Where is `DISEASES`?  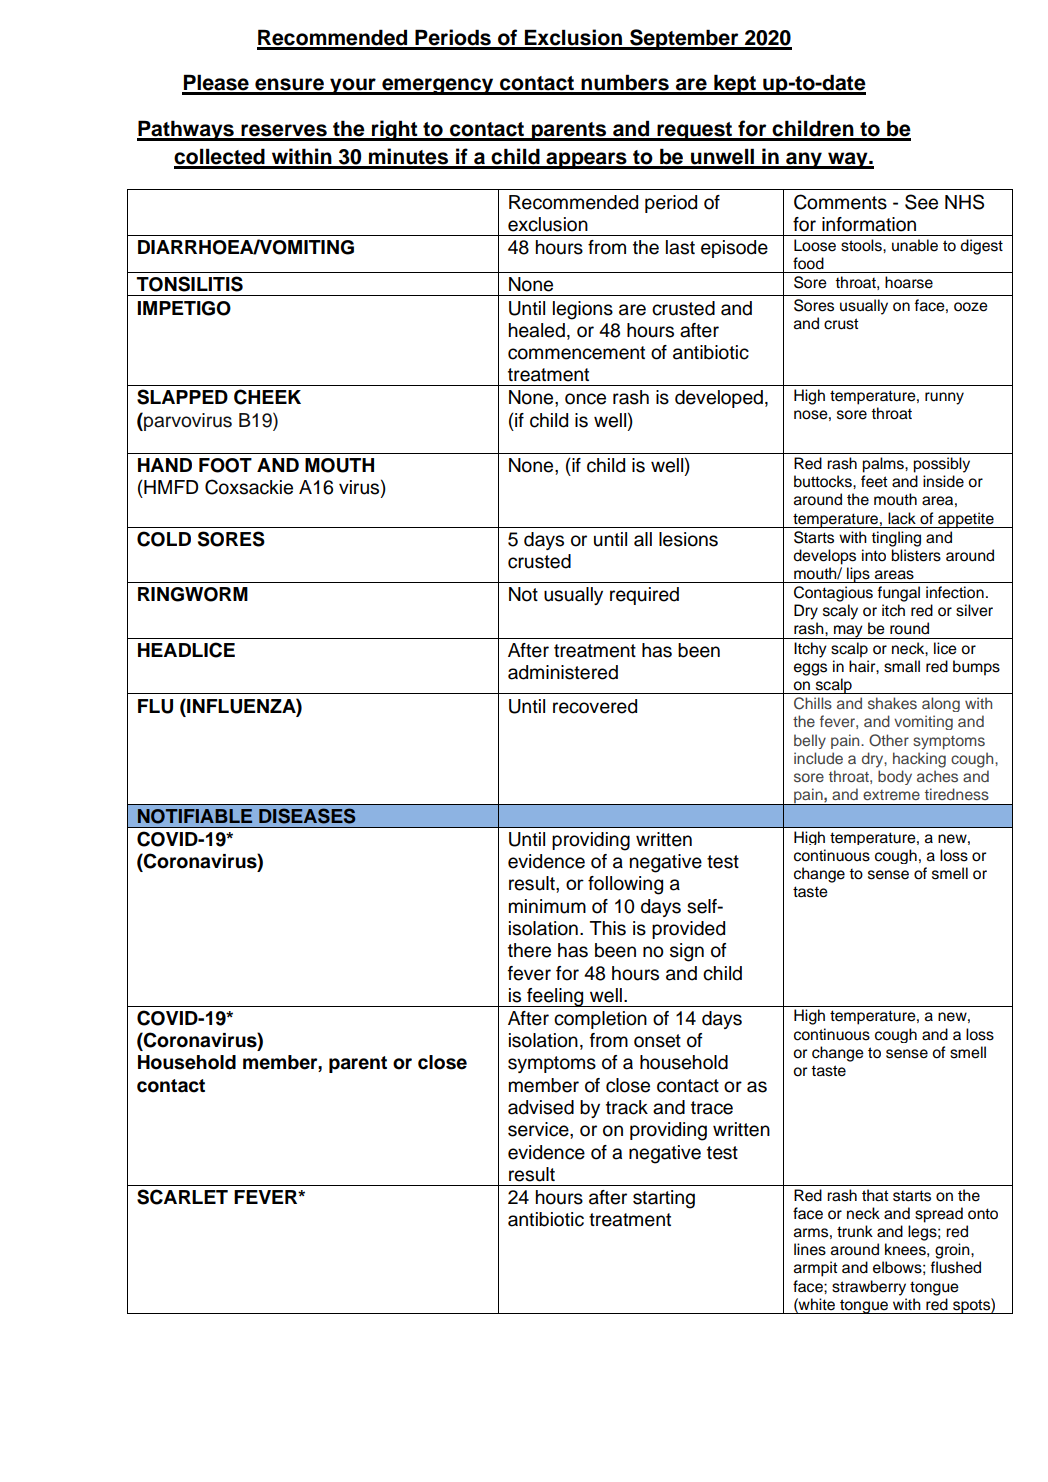 DISEASES is located at coordinates (307, 816).
